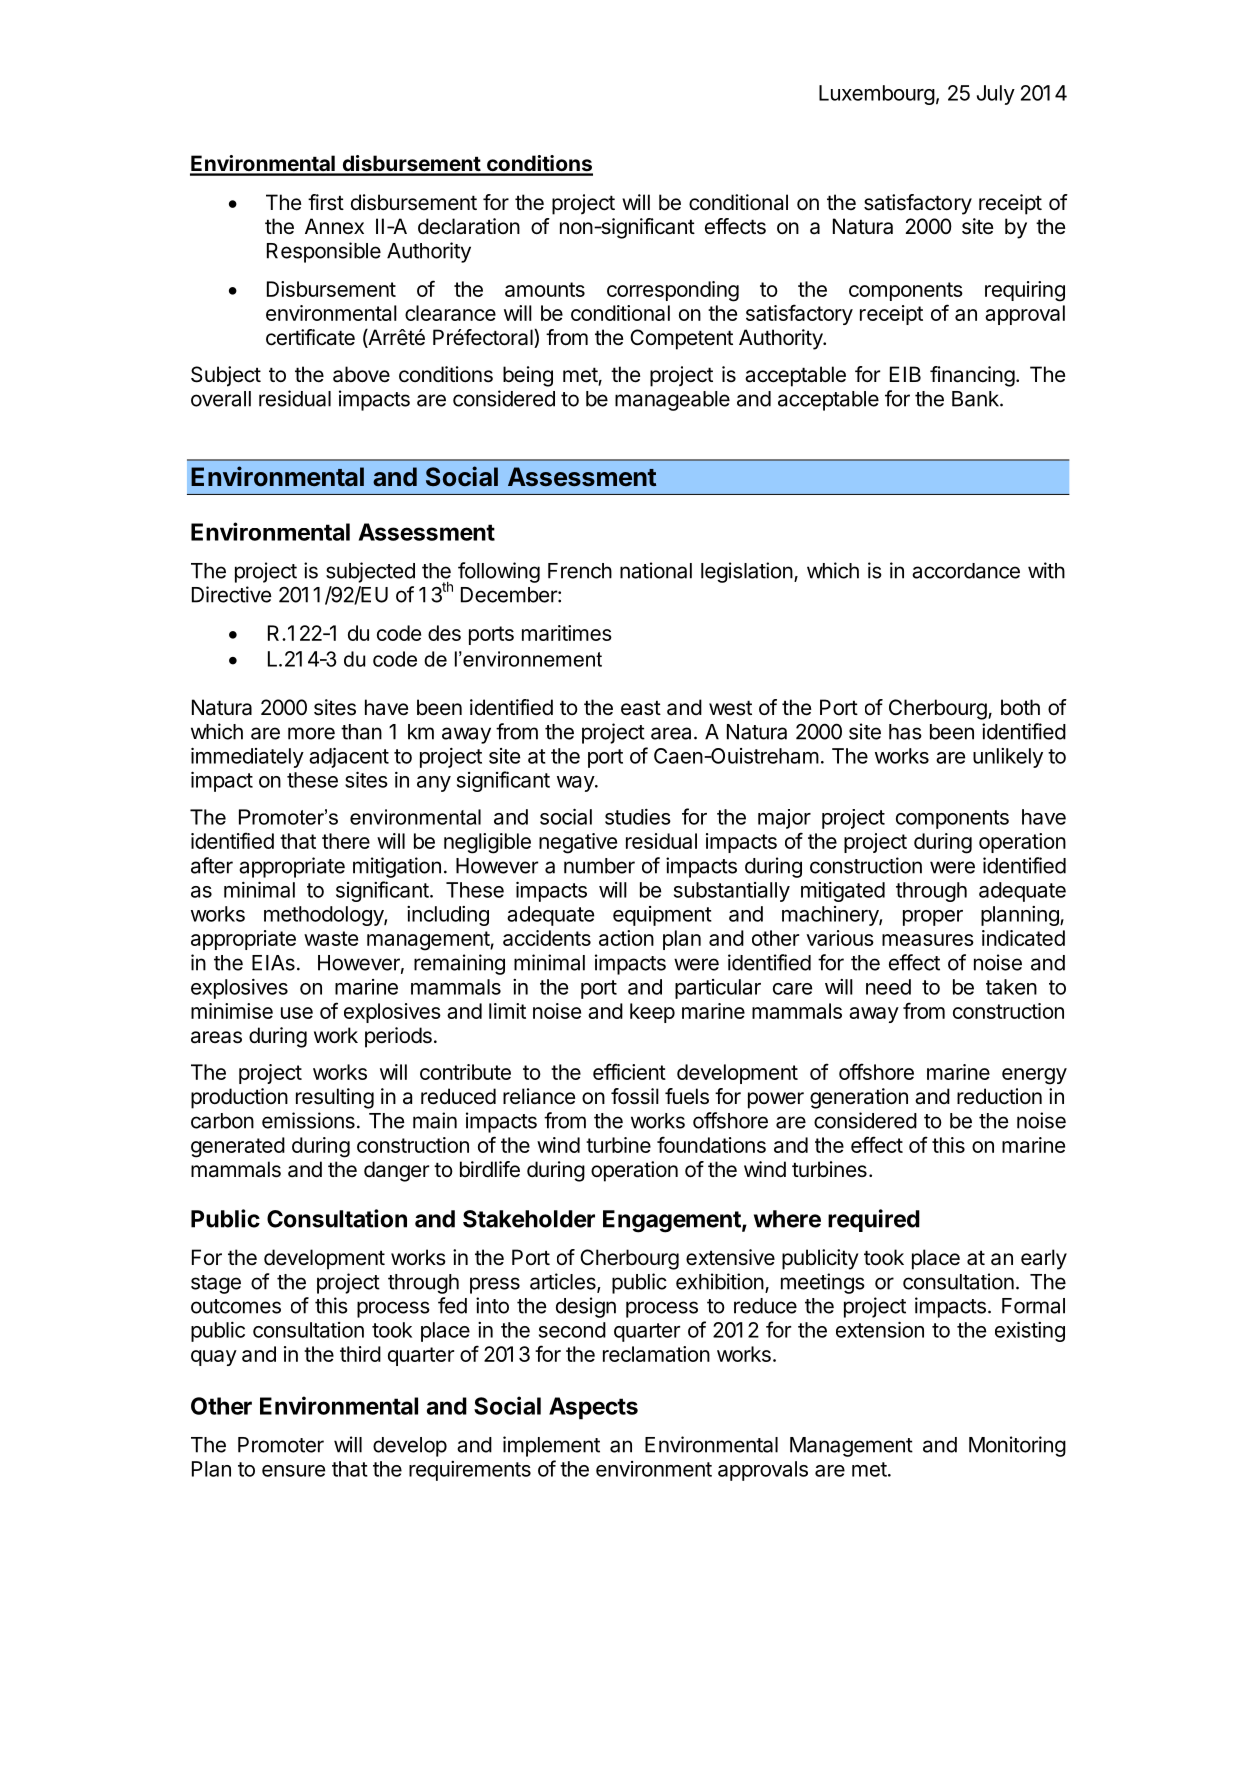 The width and height of the screenshot is (1256, 1776). What do you see at coordinates (1017, 1446) in the screenshot?
I see `Monitoring` at bounding box center [1017, 1446].
